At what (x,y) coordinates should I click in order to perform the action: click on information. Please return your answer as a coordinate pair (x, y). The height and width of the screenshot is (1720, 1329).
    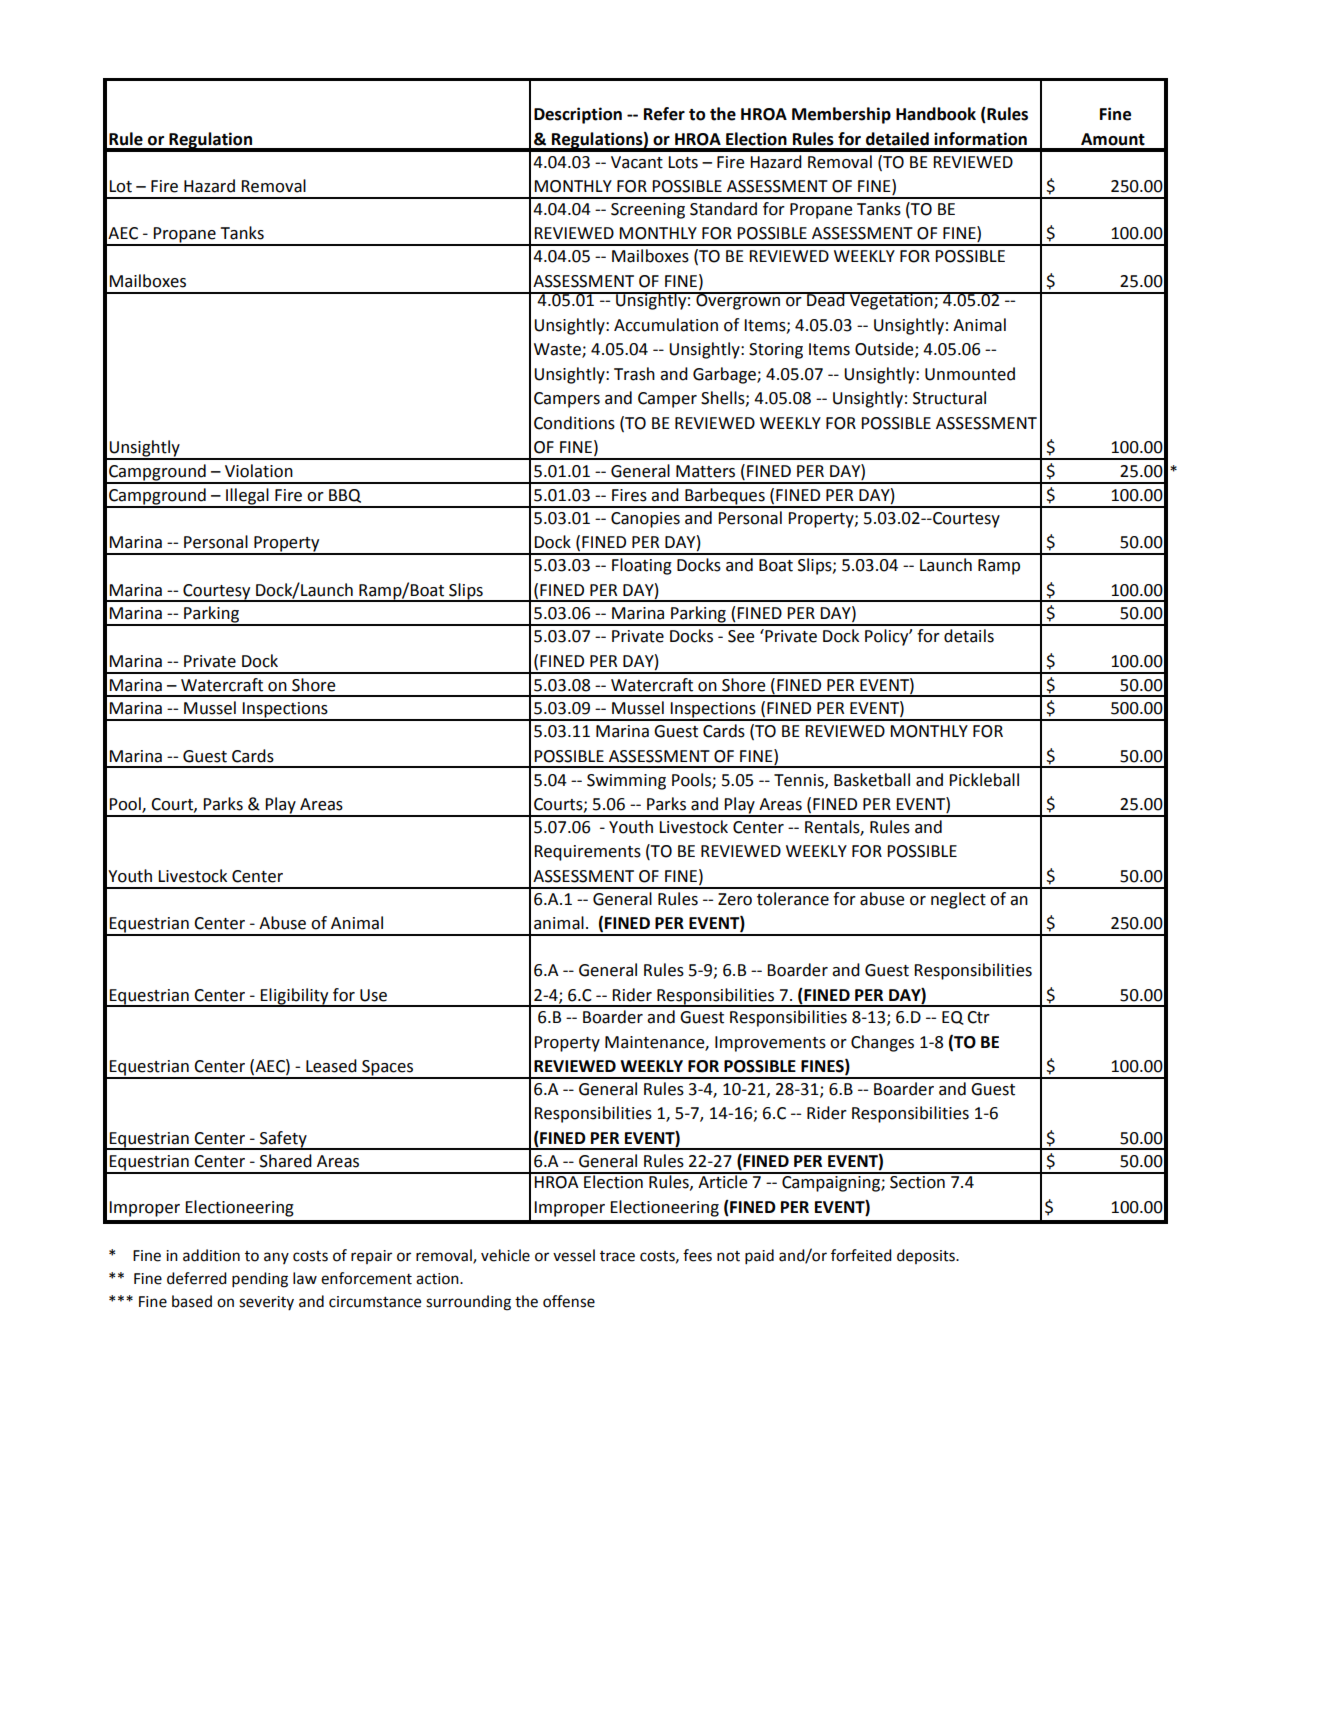
    Looking at the image, I should click on (980, 139).
